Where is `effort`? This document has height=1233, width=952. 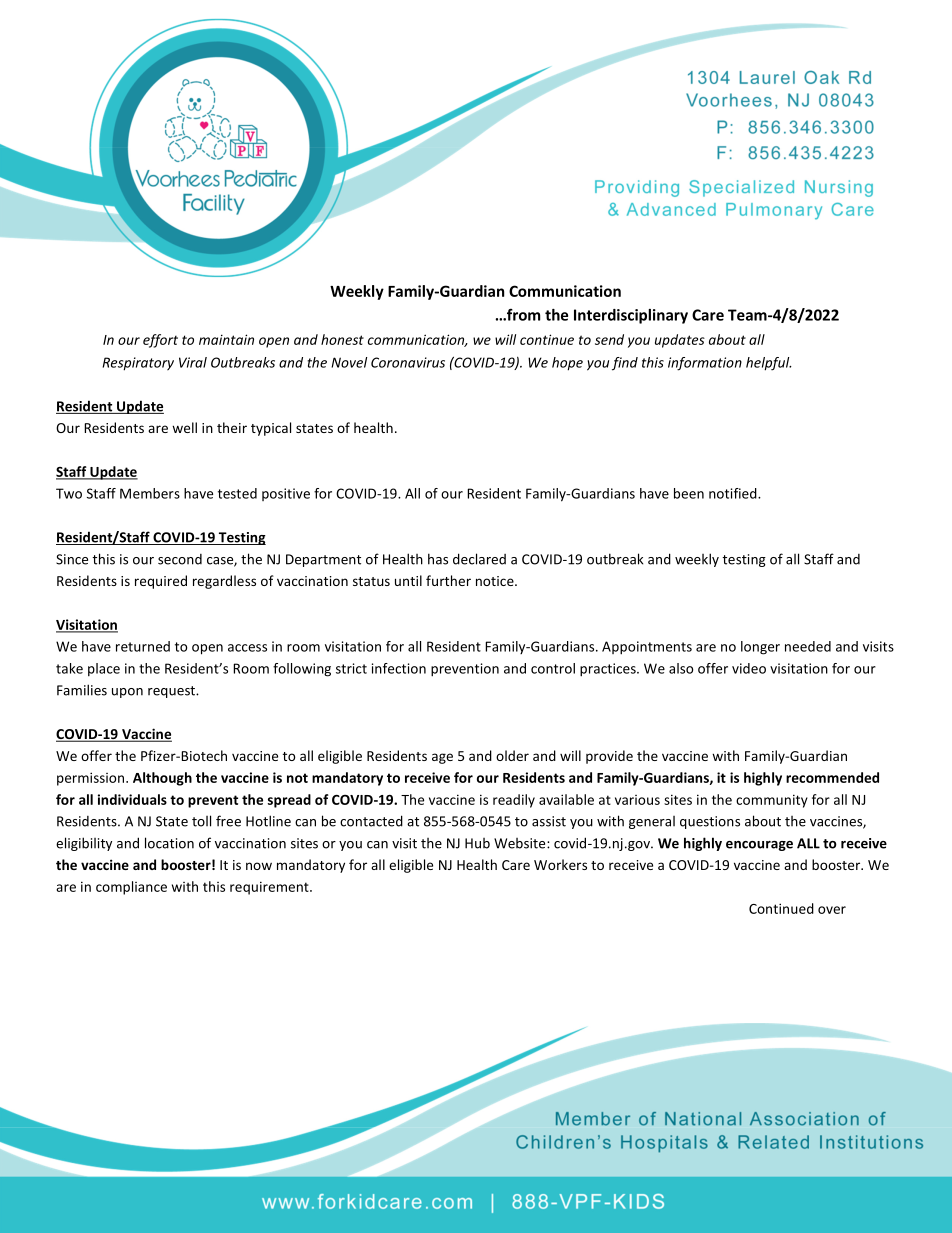 effort is located at coordinates (160, 341).
